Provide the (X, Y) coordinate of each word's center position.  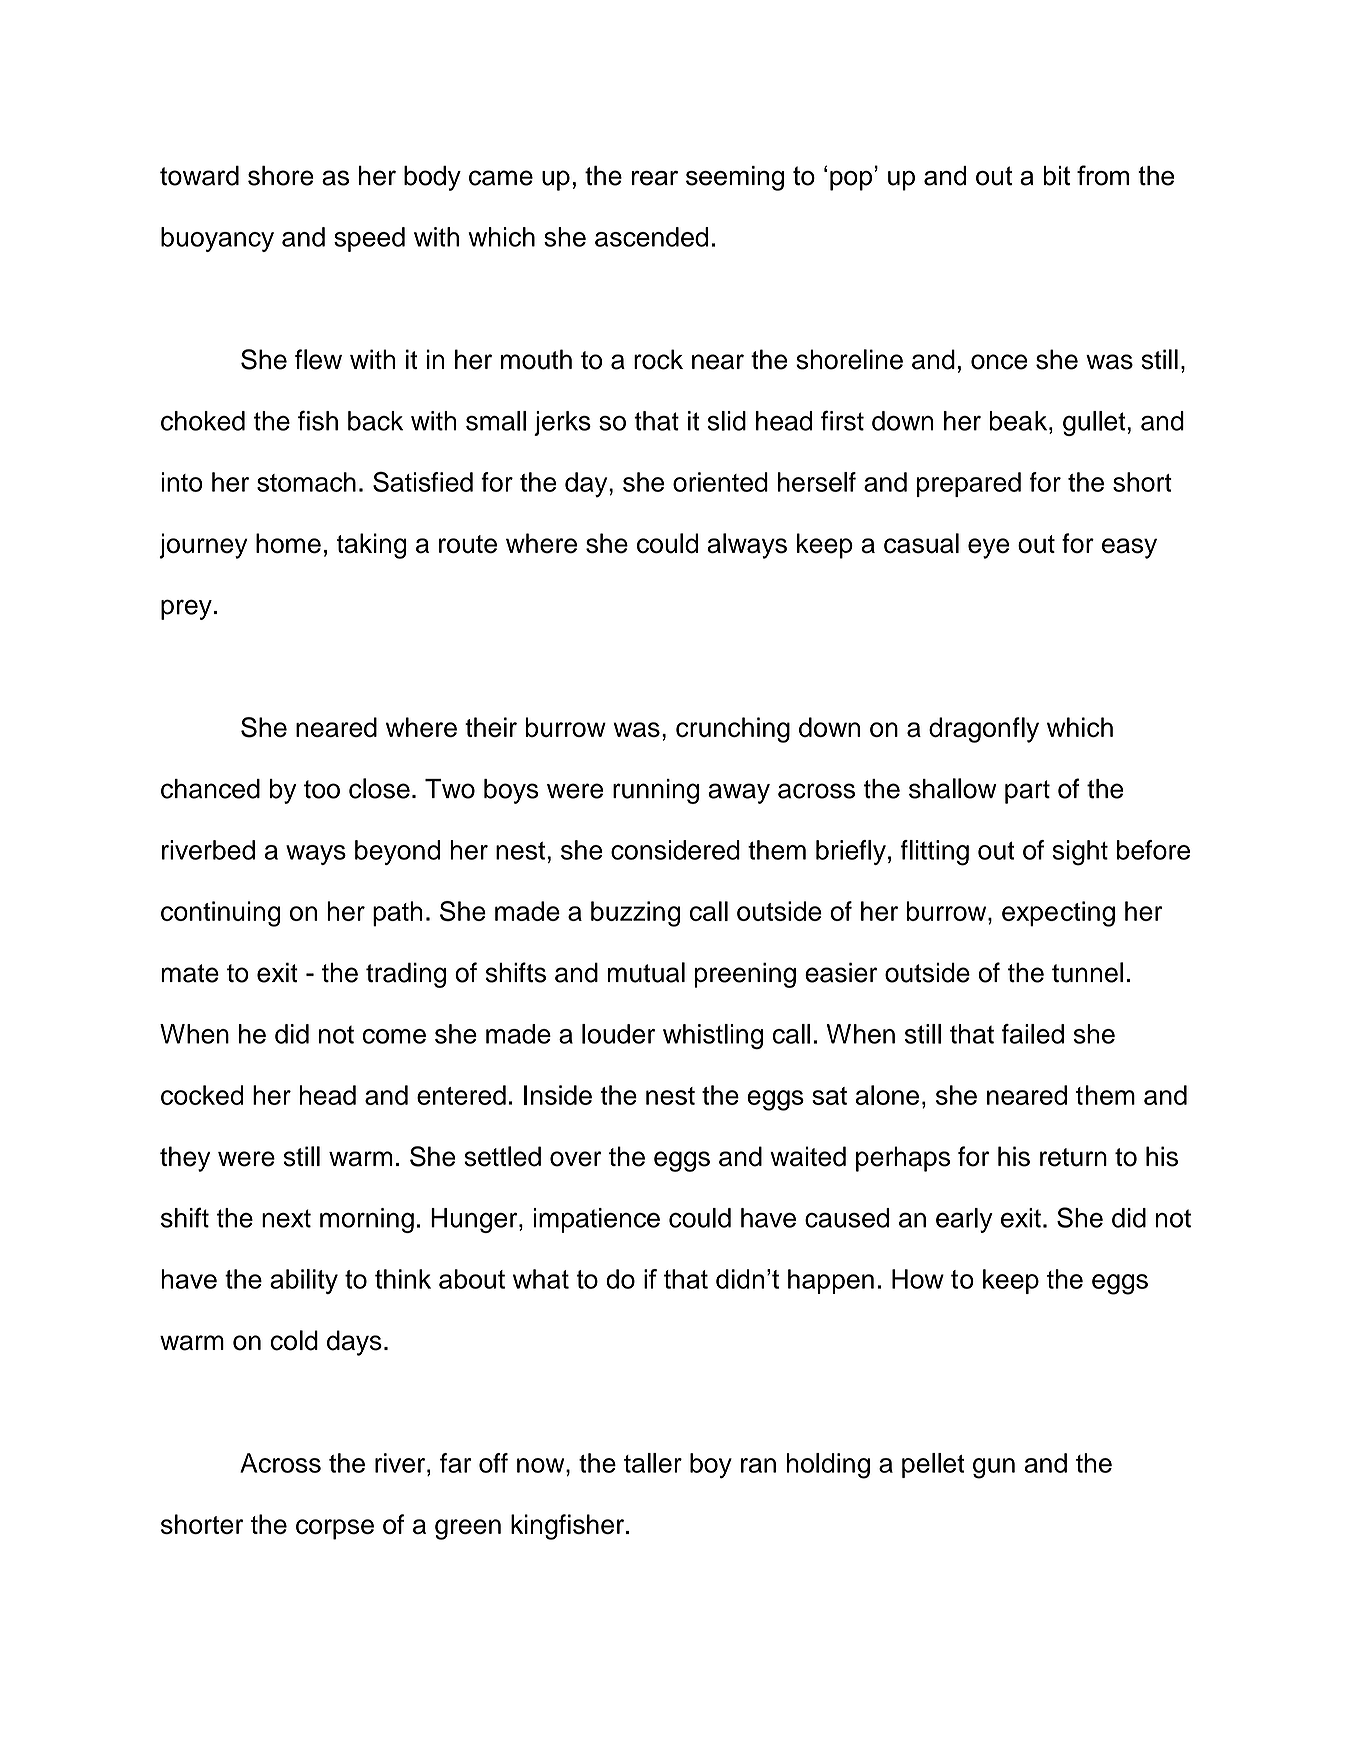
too (322, 789)
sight (1080, 853)
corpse (335, 1529)
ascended (651, 237)
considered (675, 850)
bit (1056, 176)
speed (369, 239)
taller (653, 1463)
